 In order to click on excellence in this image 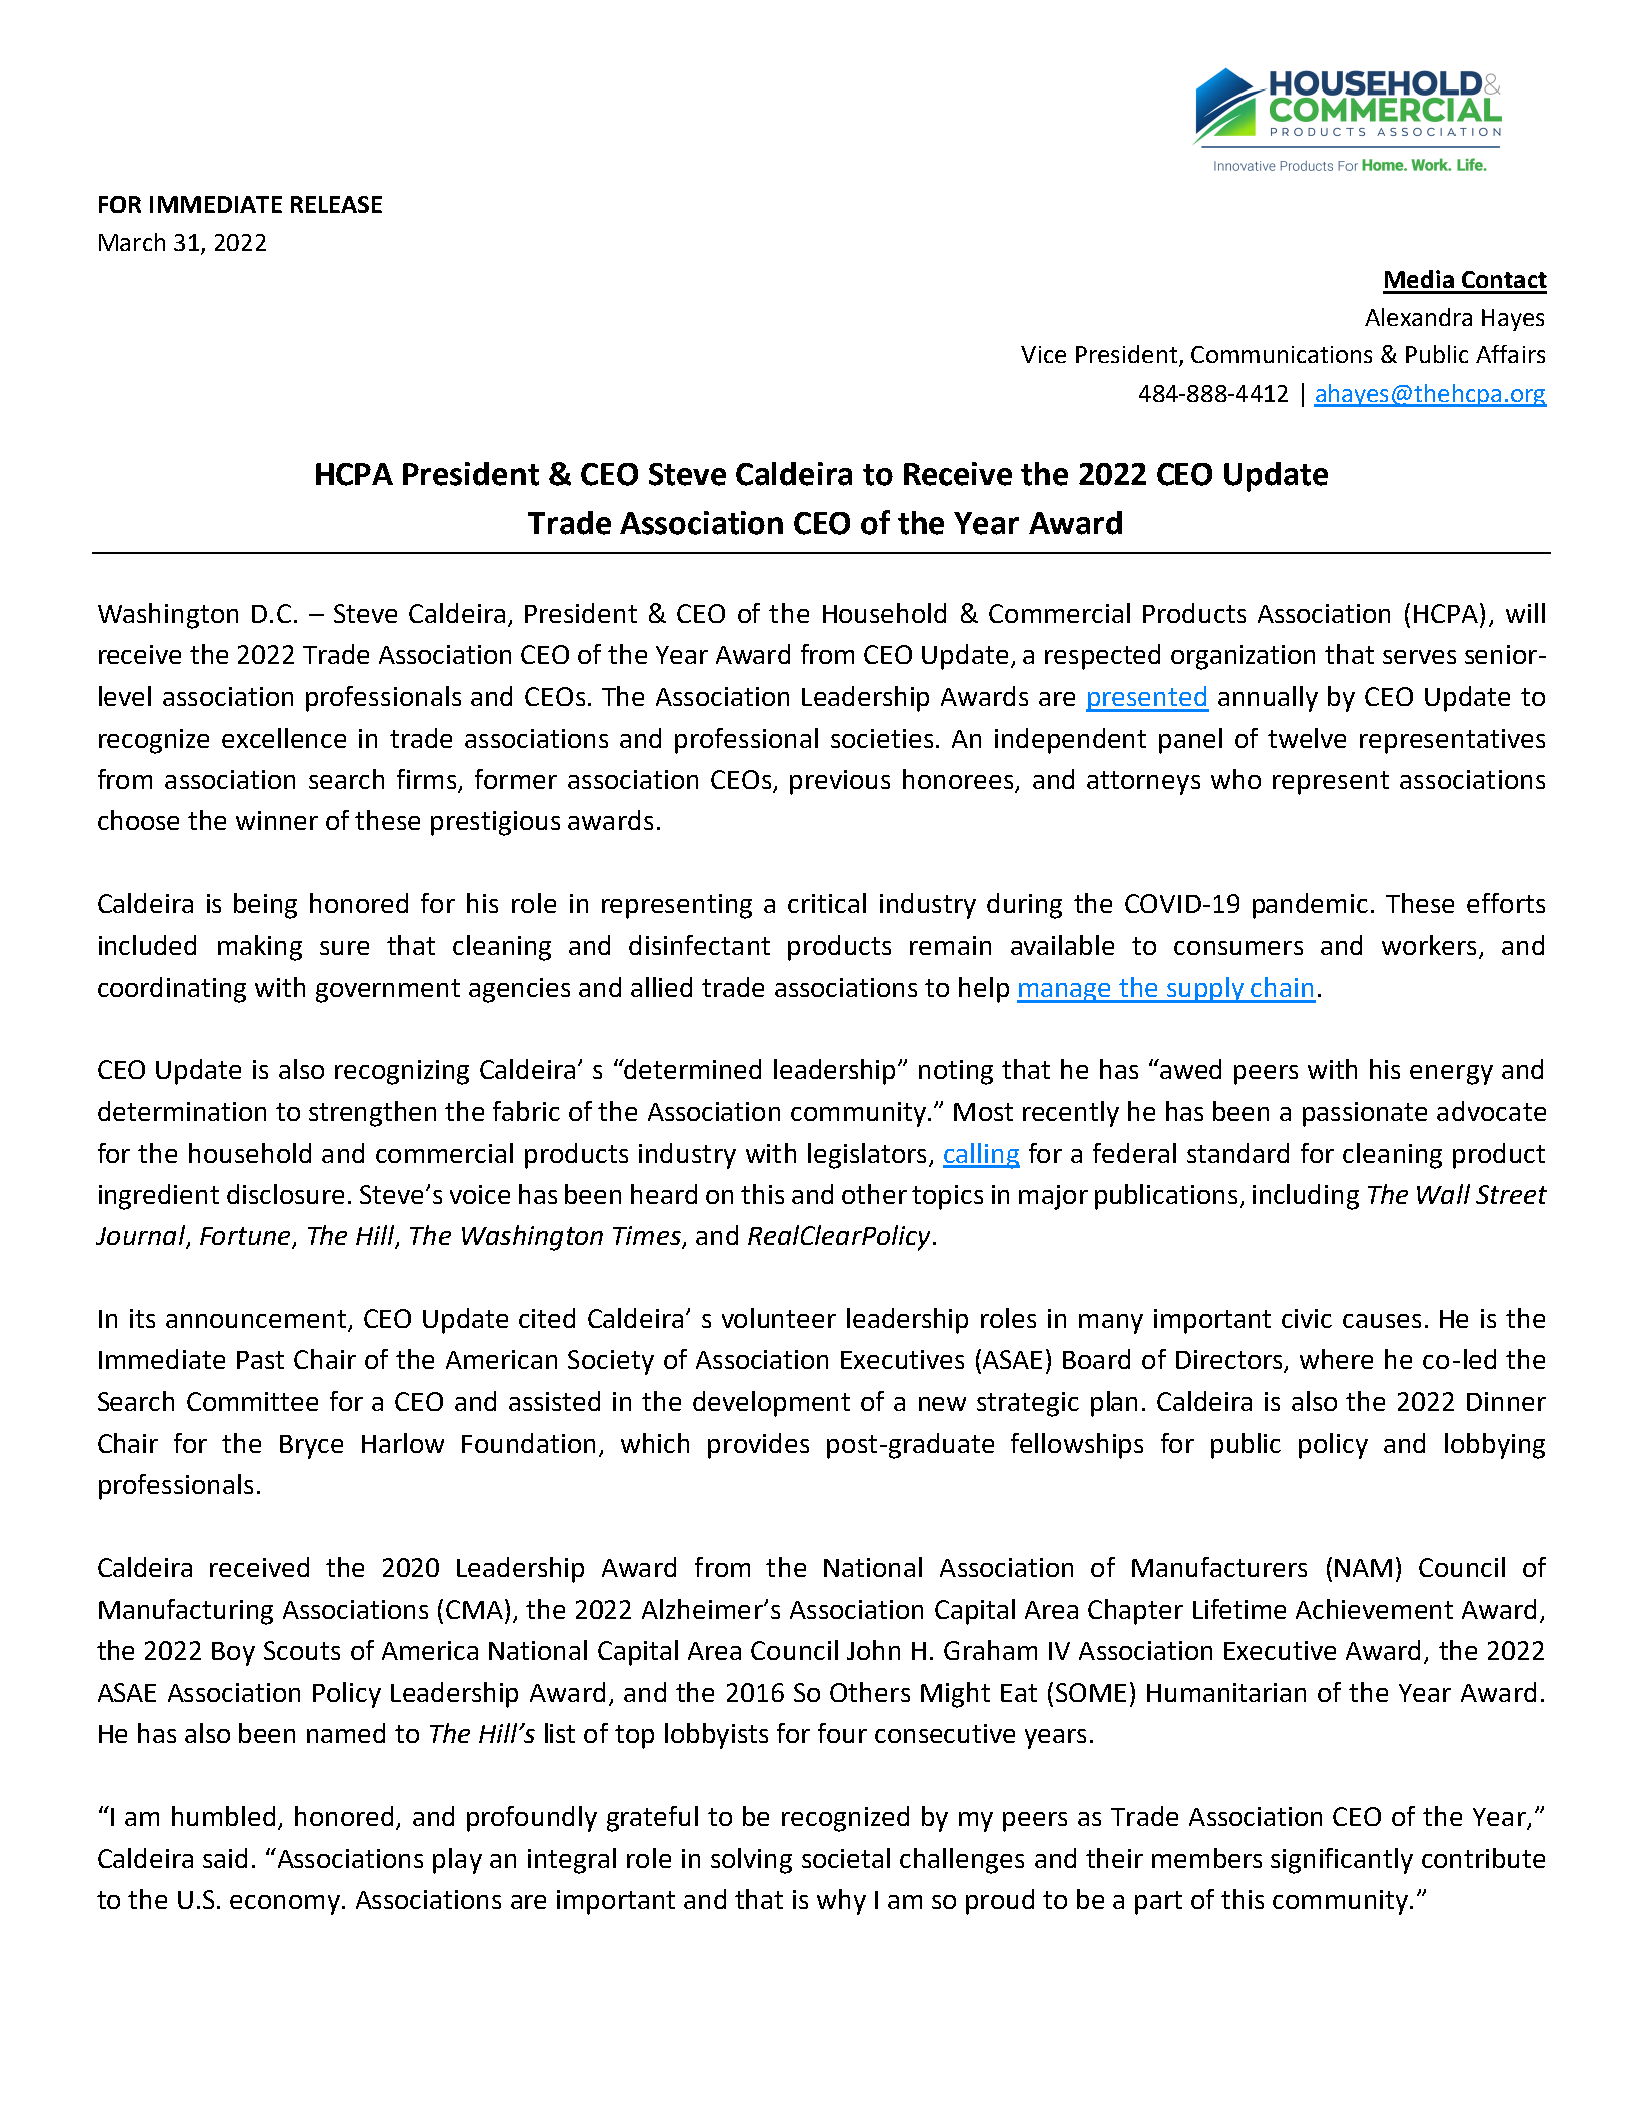, I will do `click(284, 738)`.
